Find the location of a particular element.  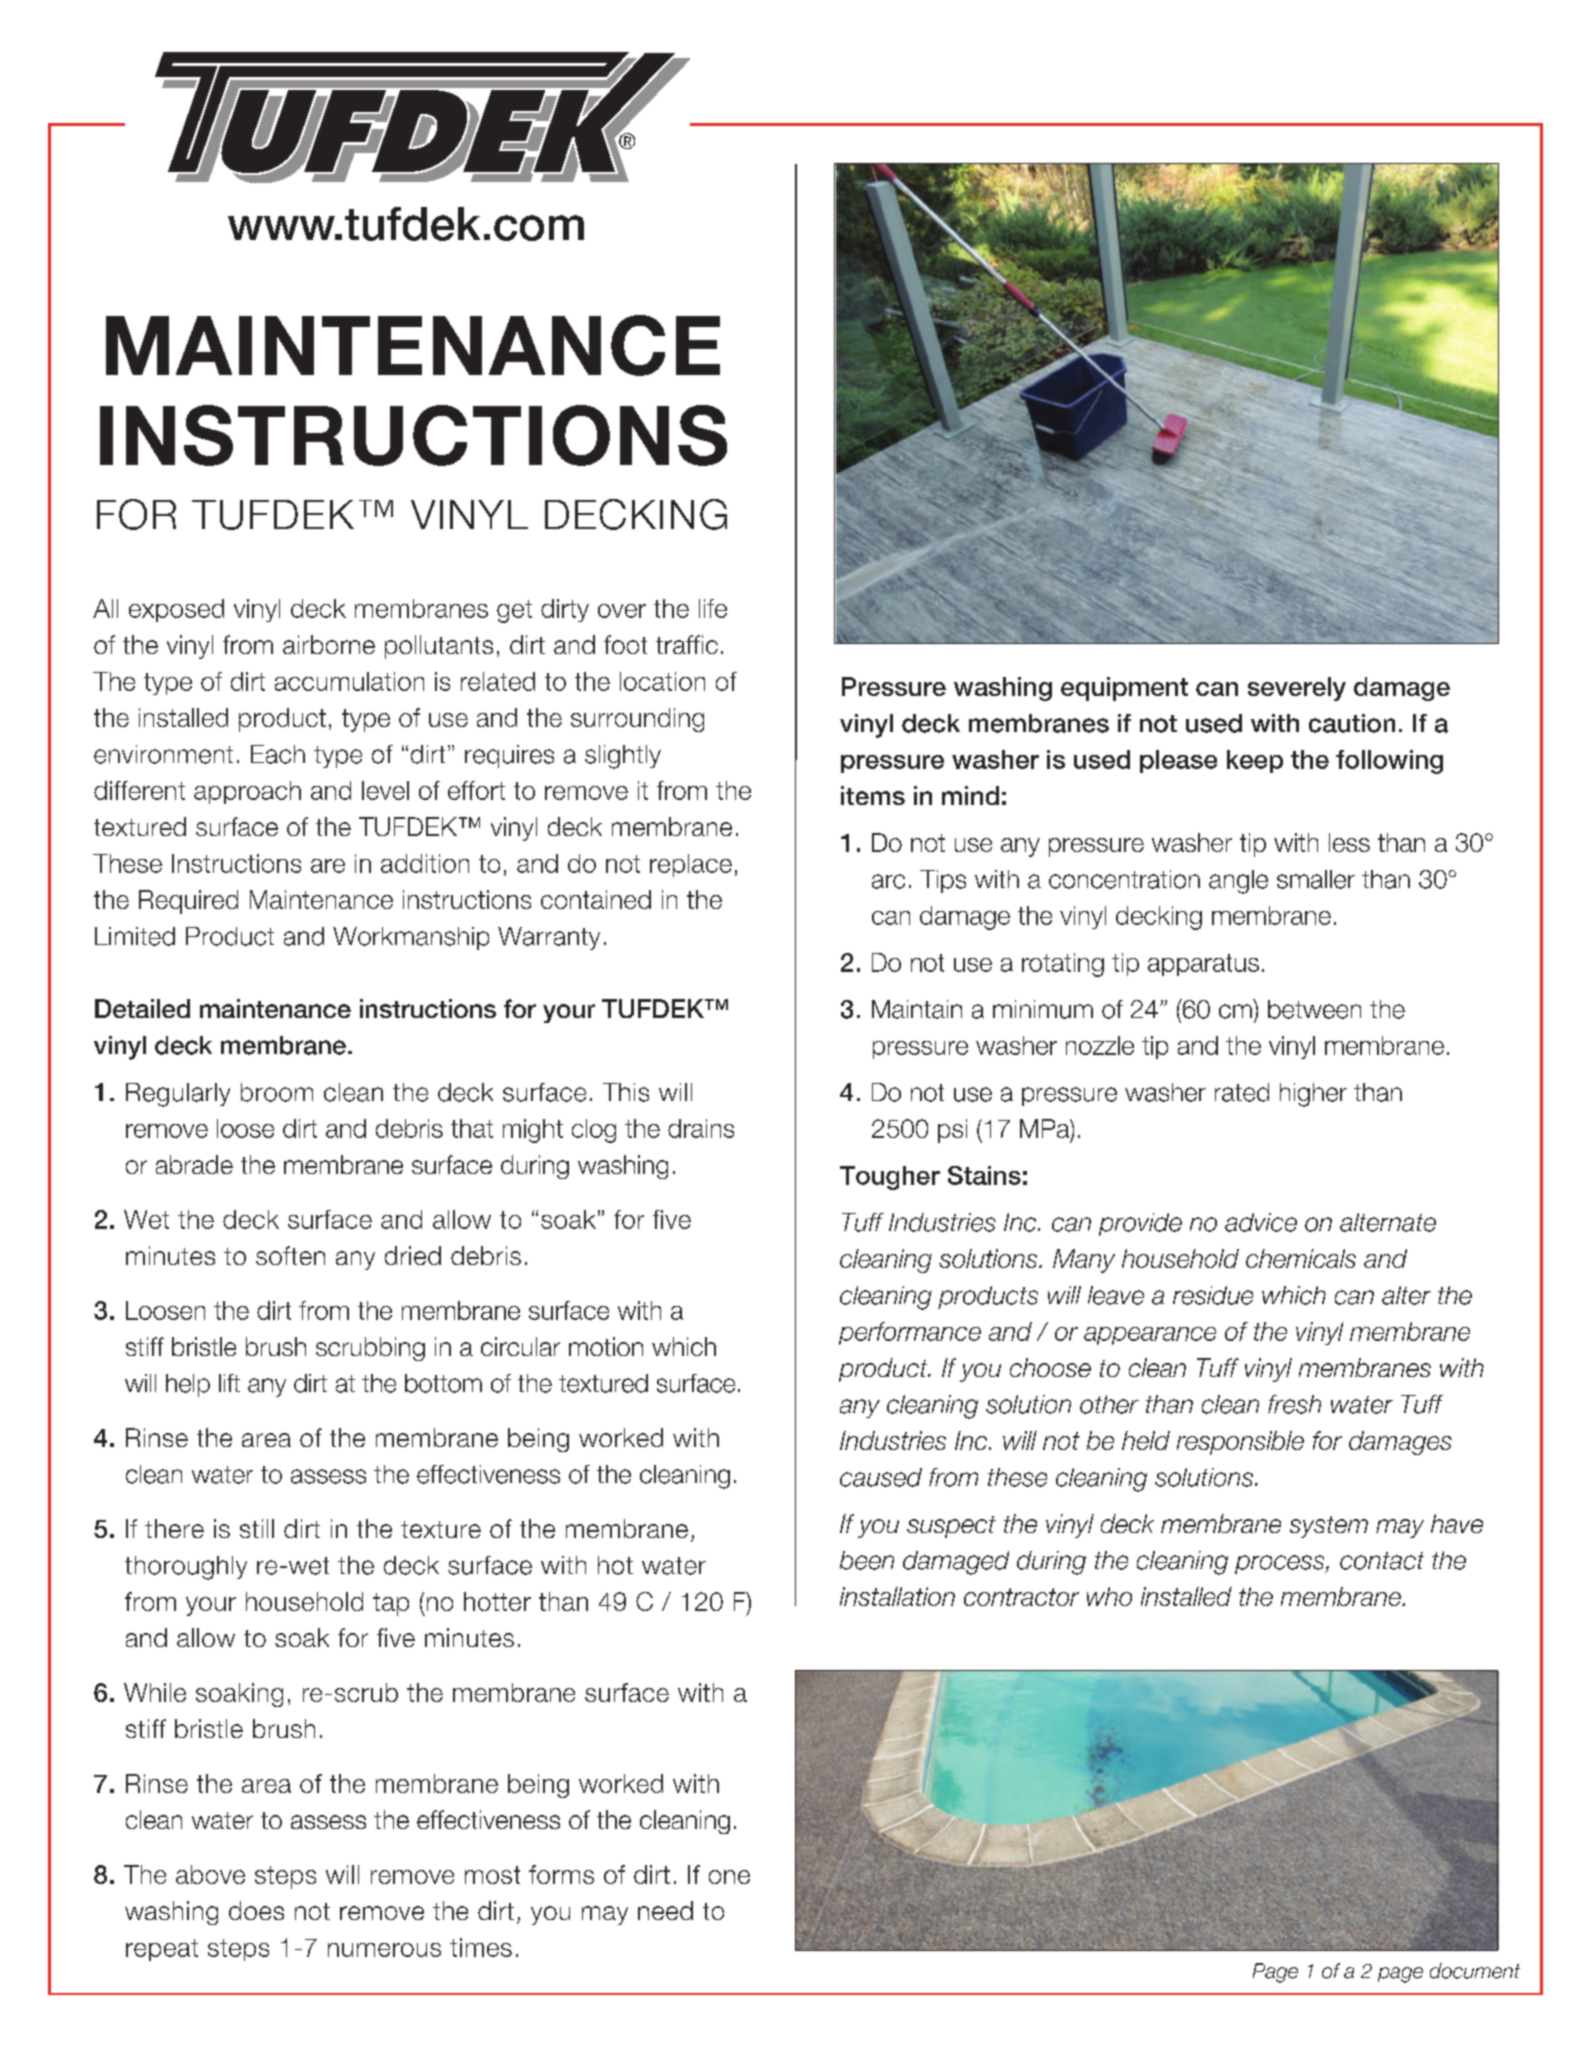

traffic is located at coordinates (687, 644).
